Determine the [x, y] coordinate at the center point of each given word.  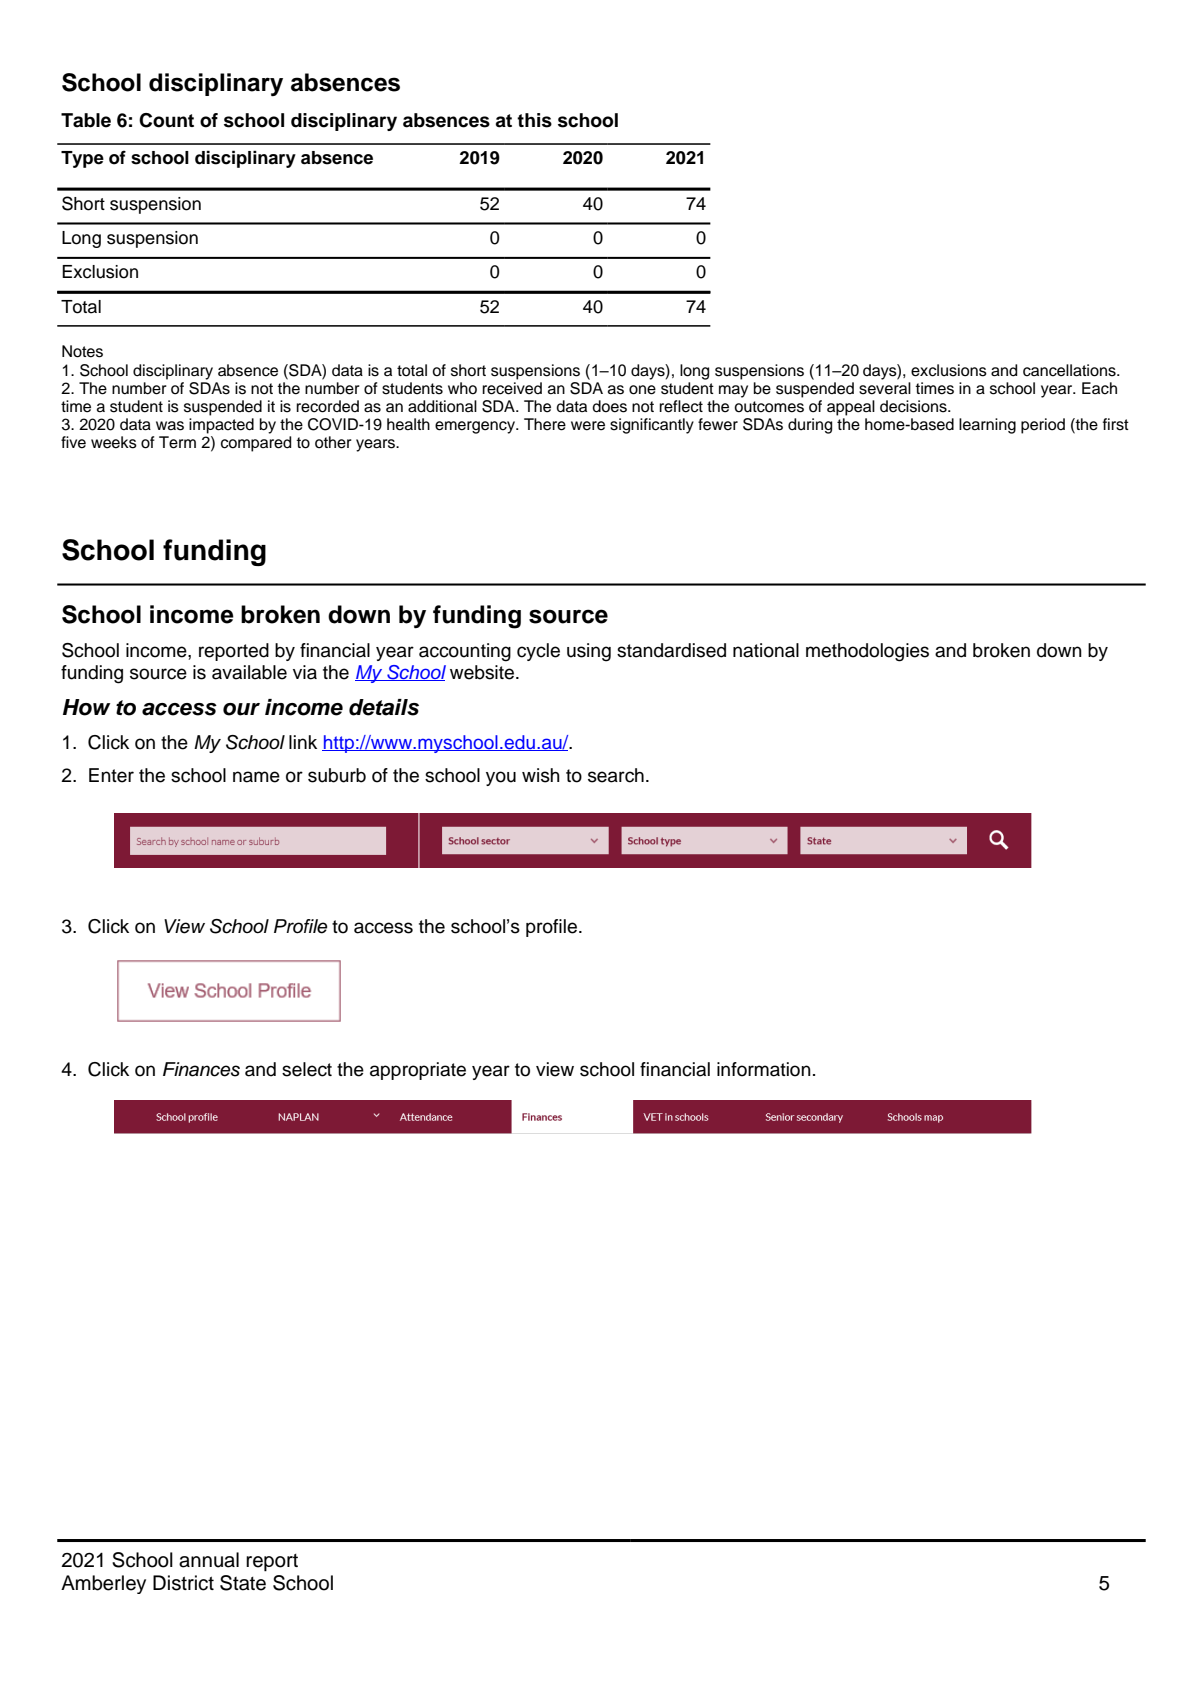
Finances [201, 1069]
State [243, 1583]
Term [177, 442]
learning [987, 426]
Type [82, 159]
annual [209, 1560]
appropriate [418, 1071]
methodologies [867, 652]
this [534, 120]
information [764, 1069]
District [183, 1583]
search [616, 775]
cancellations [1070, 370]
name [256, 777]
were [588, 426]
